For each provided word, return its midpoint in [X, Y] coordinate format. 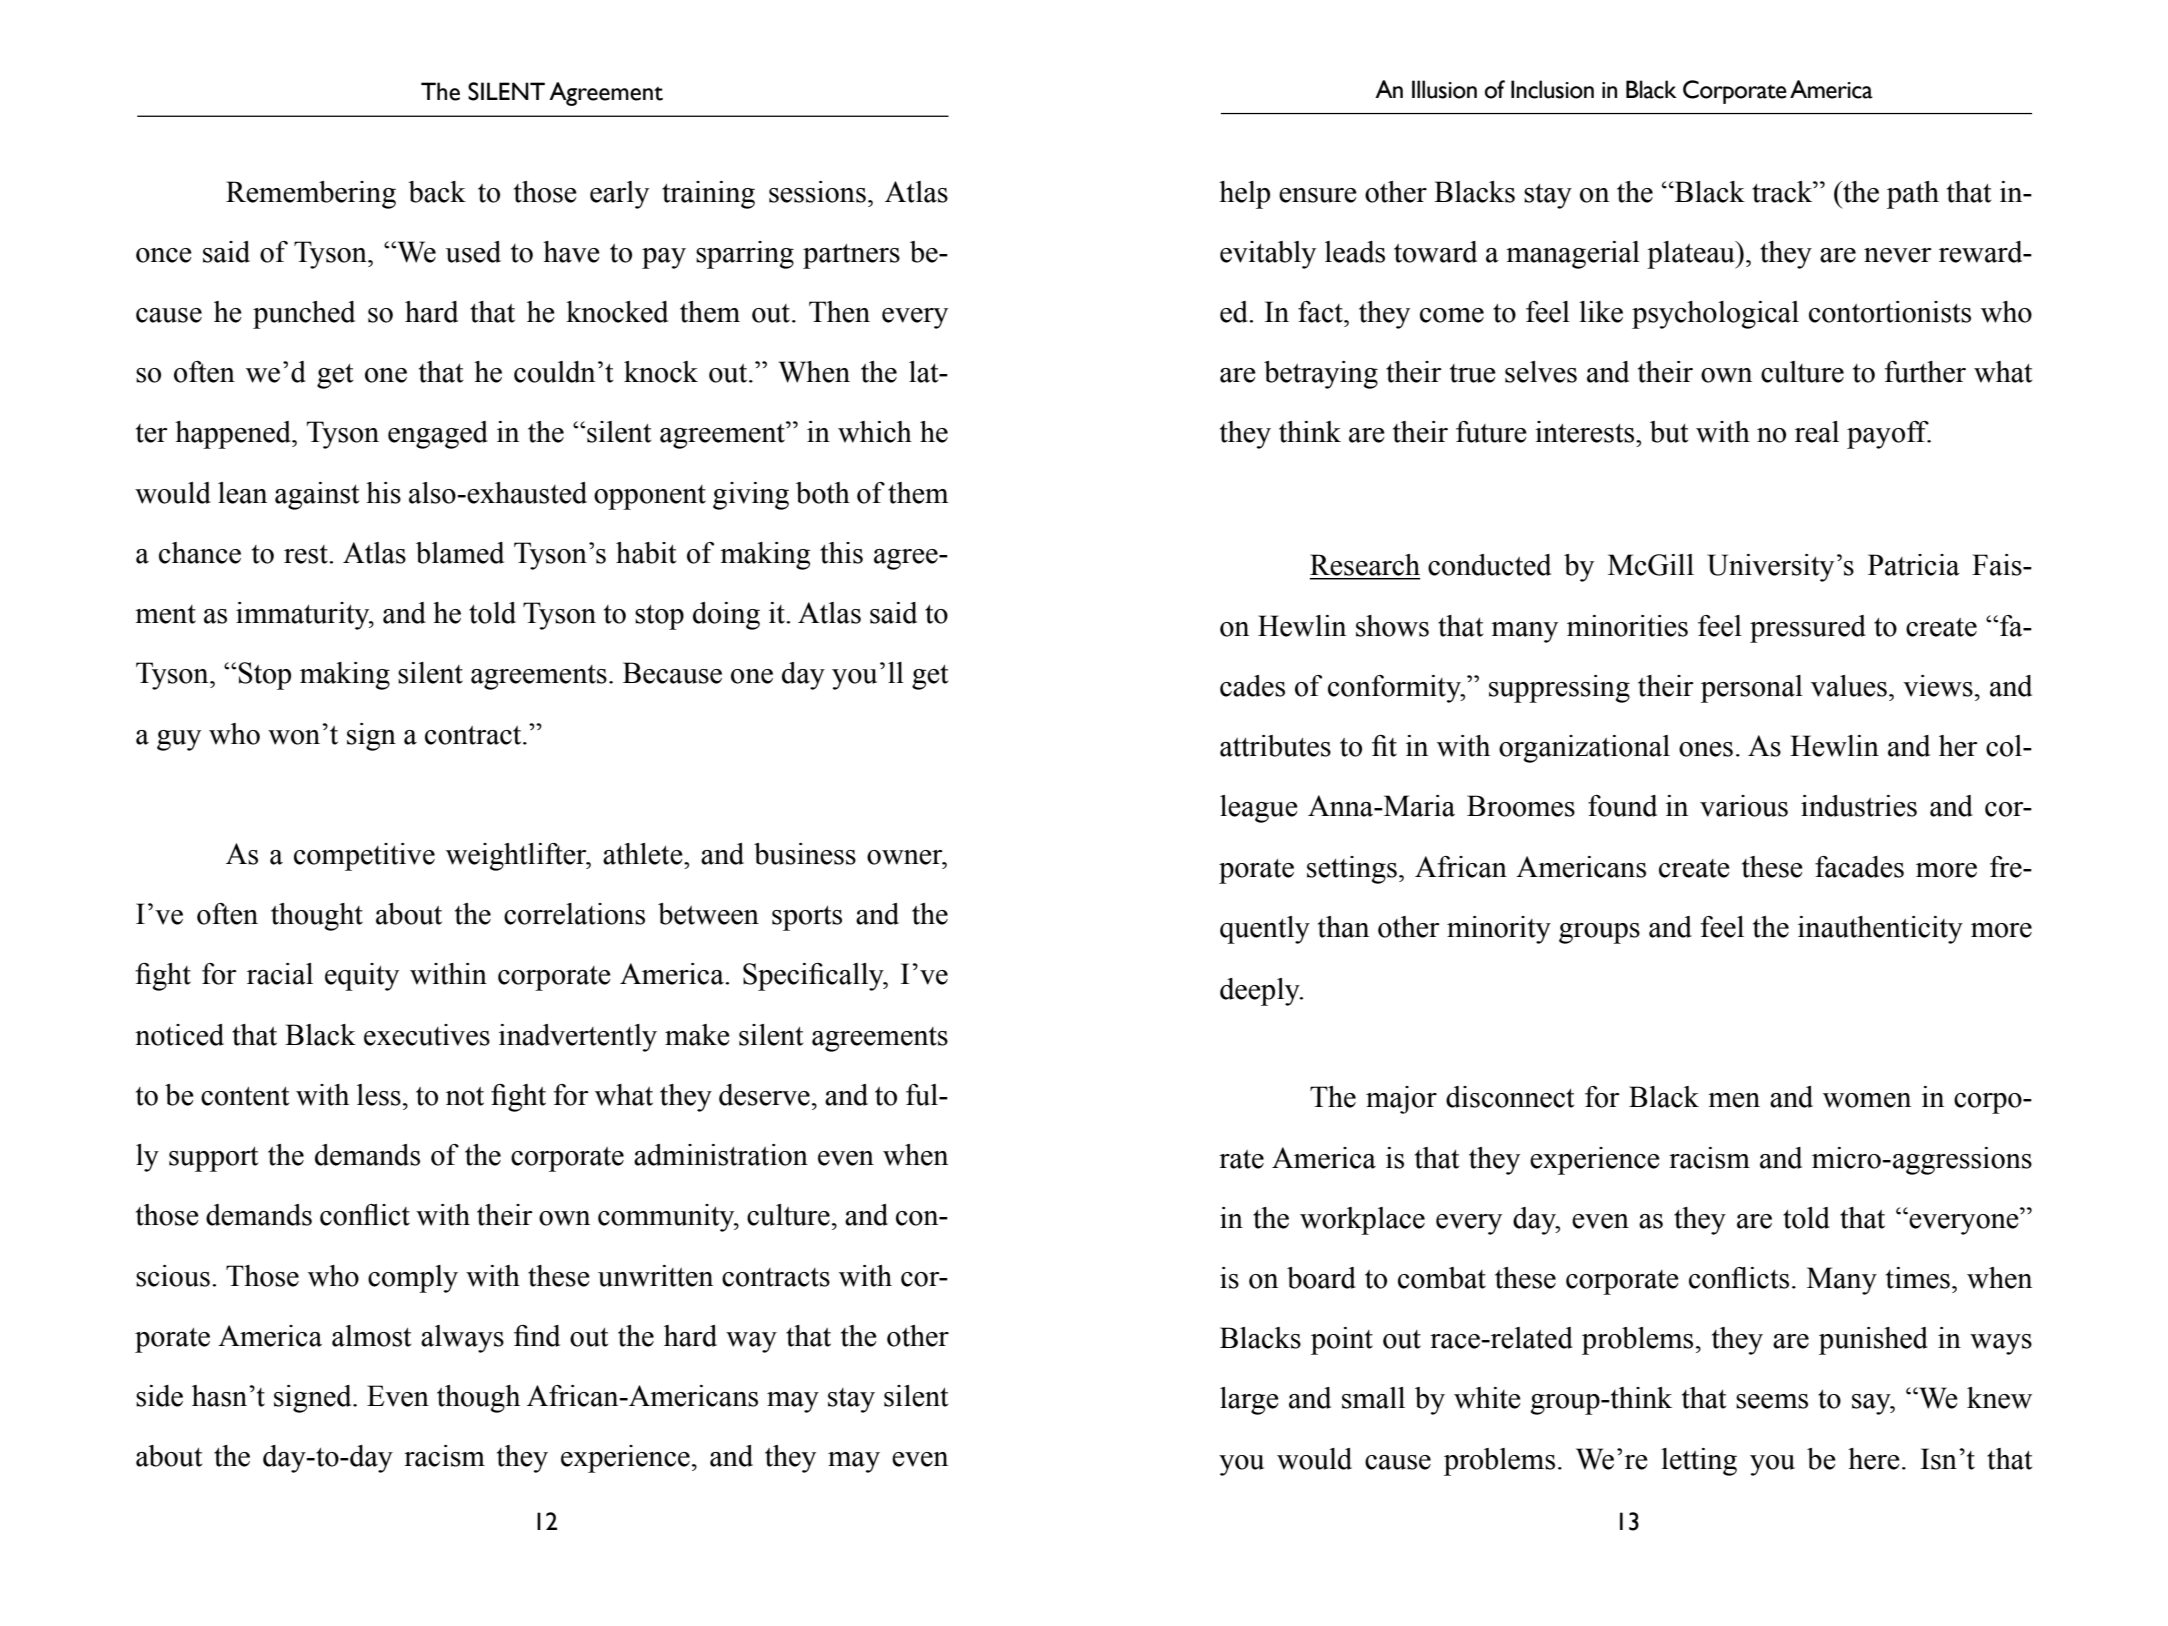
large [1249, 1401]
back [437, 192]
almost [371, 1336]
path [1913, 195]
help [1244, 195]
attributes [1275, 746]
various [1744, 806]
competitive [364, 857]
